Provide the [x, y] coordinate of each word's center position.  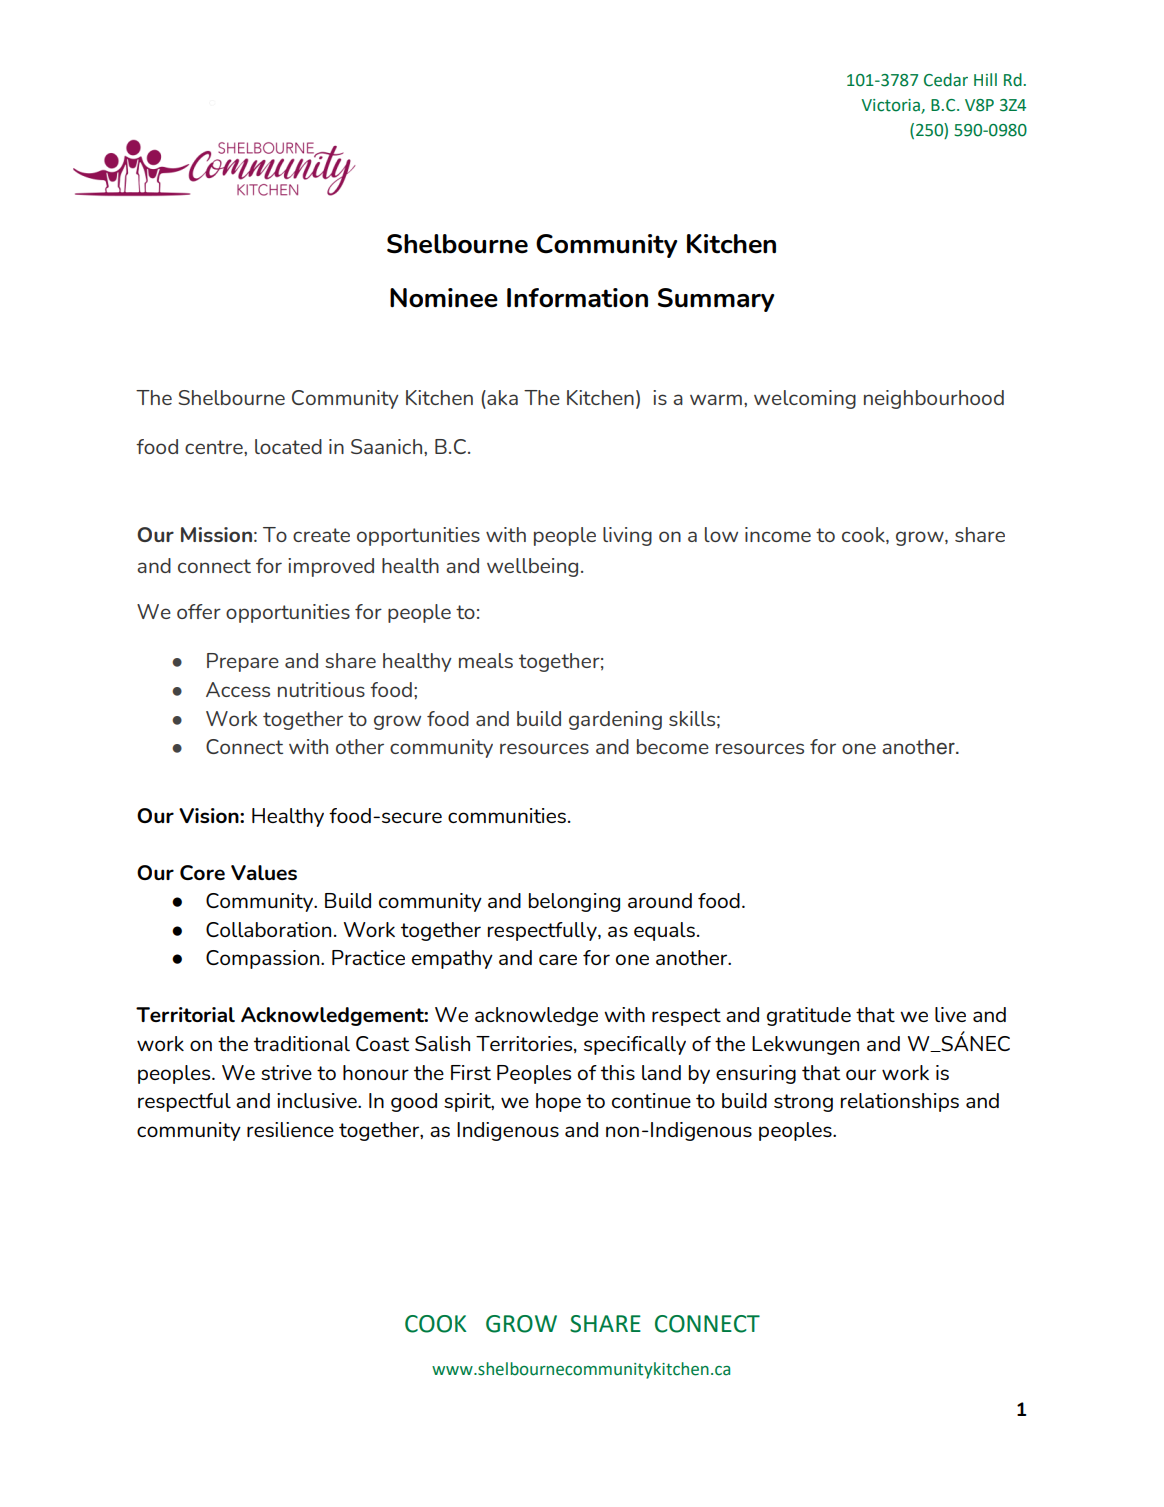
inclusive [318, 1100]
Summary [716, 300]
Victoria [890, 105]
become [673, 746]
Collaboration [268, 929]
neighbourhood [934, 399]
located [288, 446]
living [627, 536]
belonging [574, 902]
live [950, 1014]
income [778, 534]
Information [577, 298]
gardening [615, 720]
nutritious [321, 689]
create [321, 535]
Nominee [444, 298]
